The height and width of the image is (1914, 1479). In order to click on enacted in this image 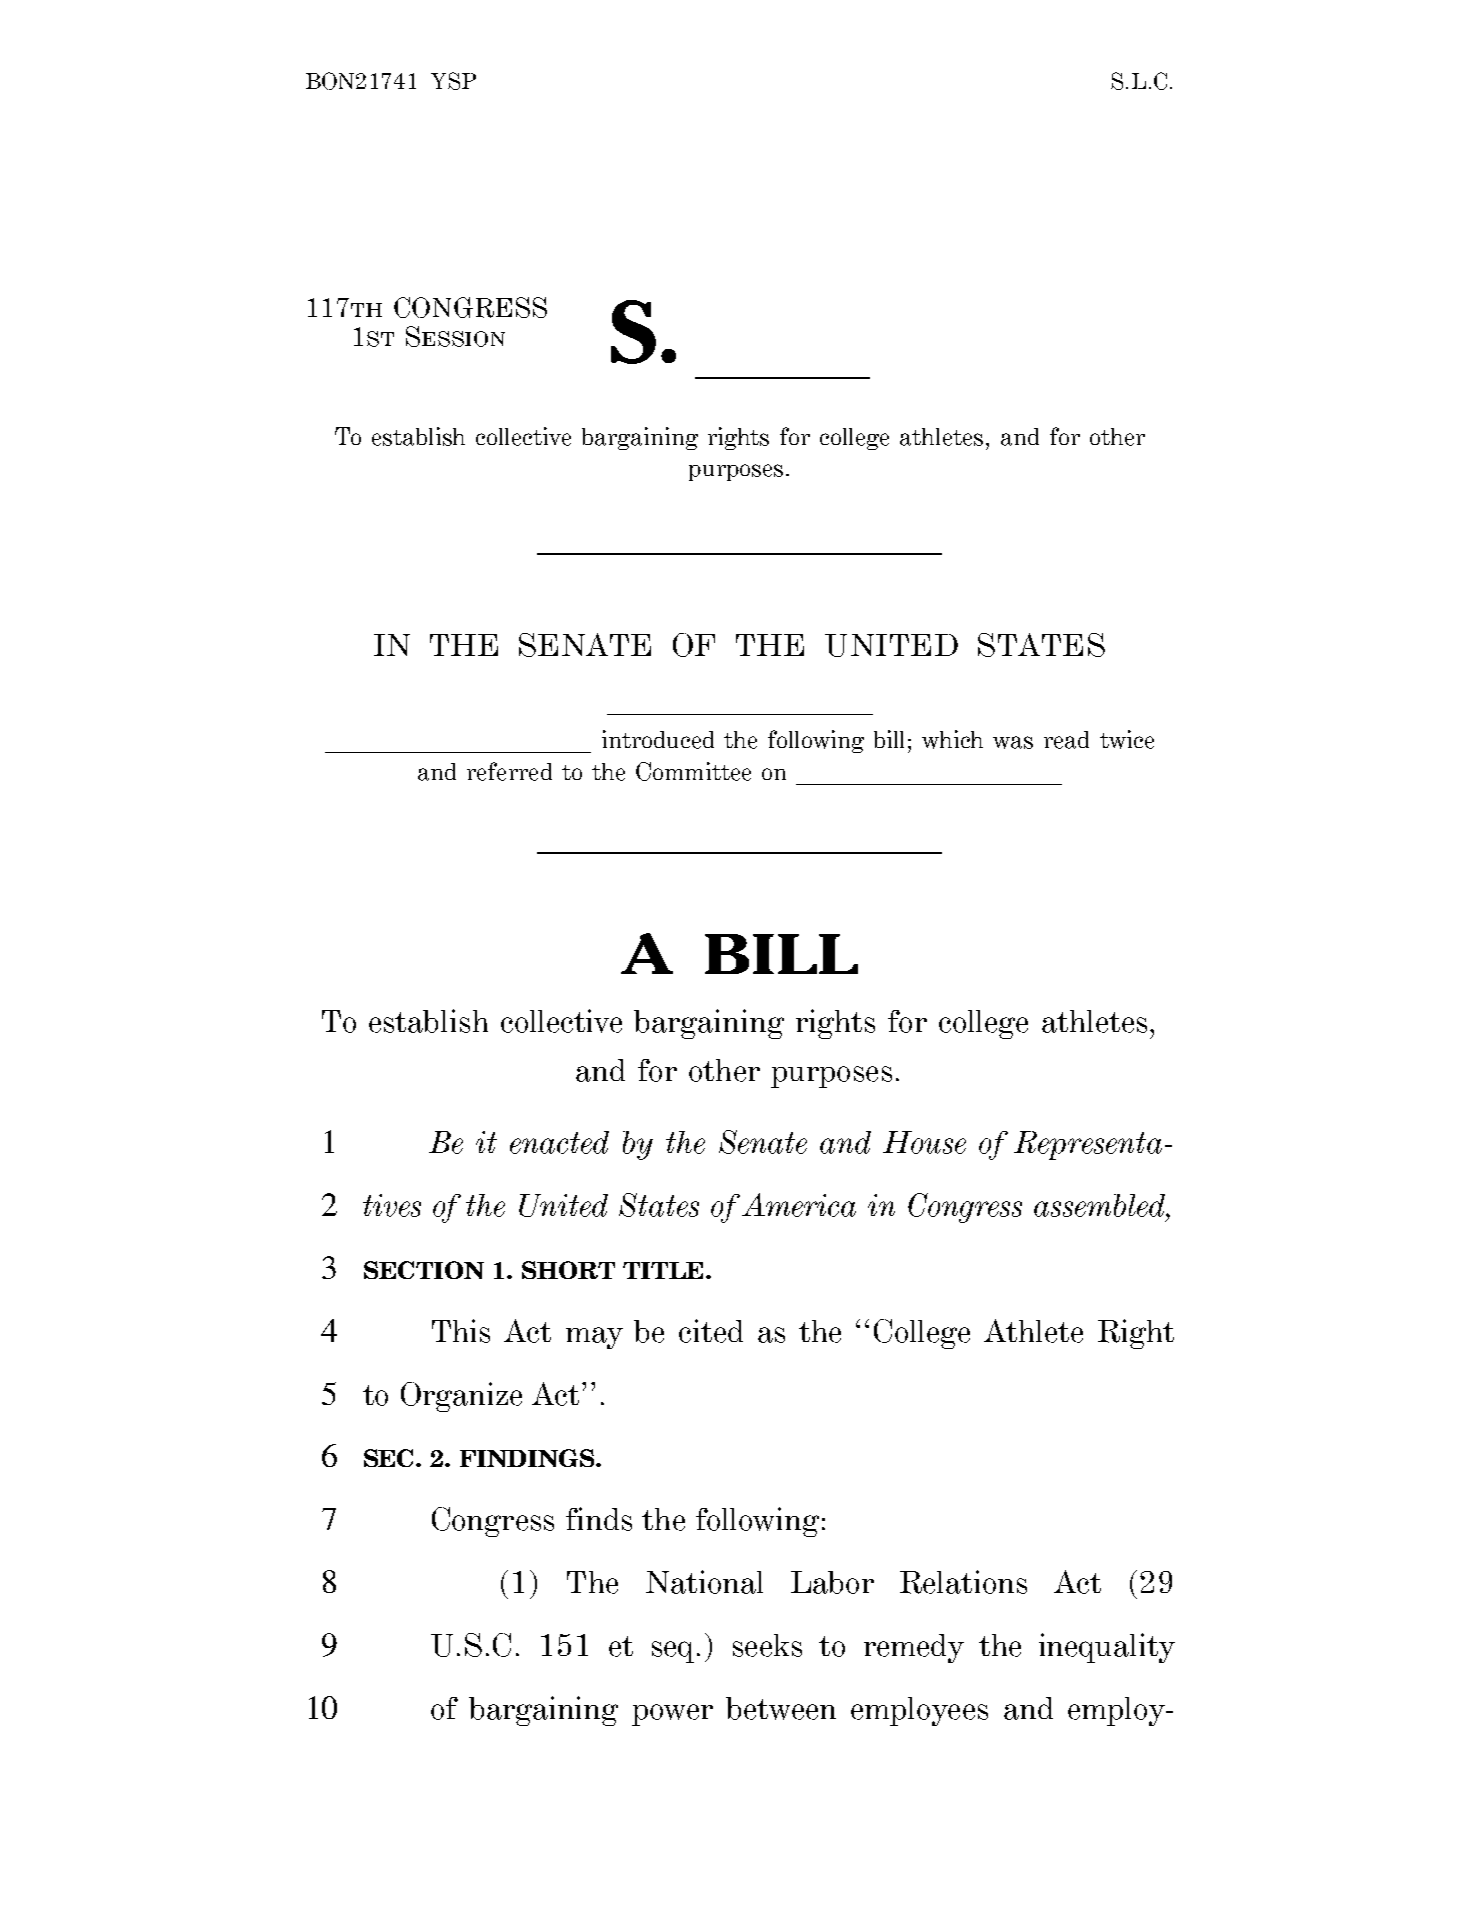, I will do `click(559, 1142)`.
